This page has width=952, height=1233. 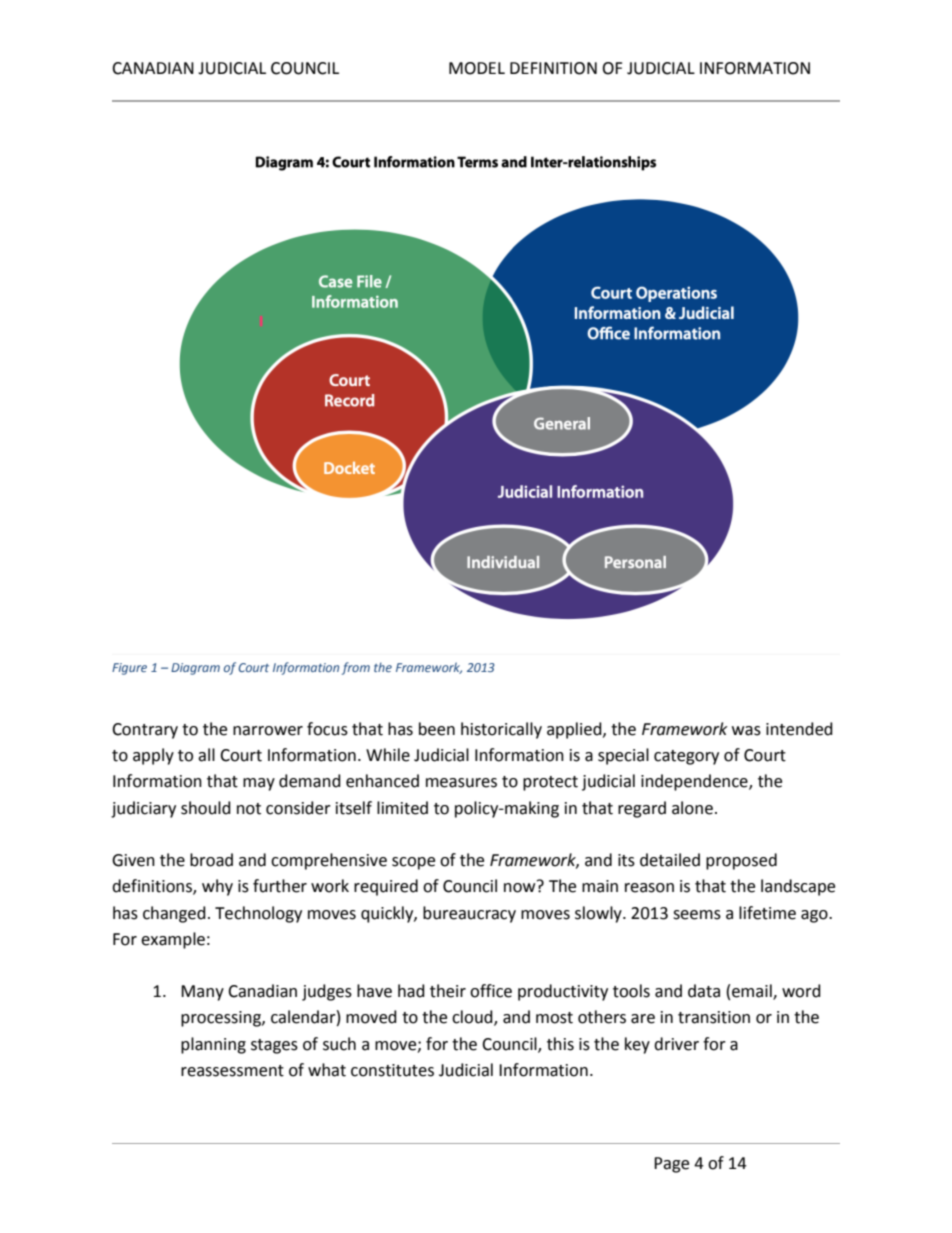 What do you see at coordinates (195, 669) in the page?
I see `Diagram` at bounding box center [195, 669].
